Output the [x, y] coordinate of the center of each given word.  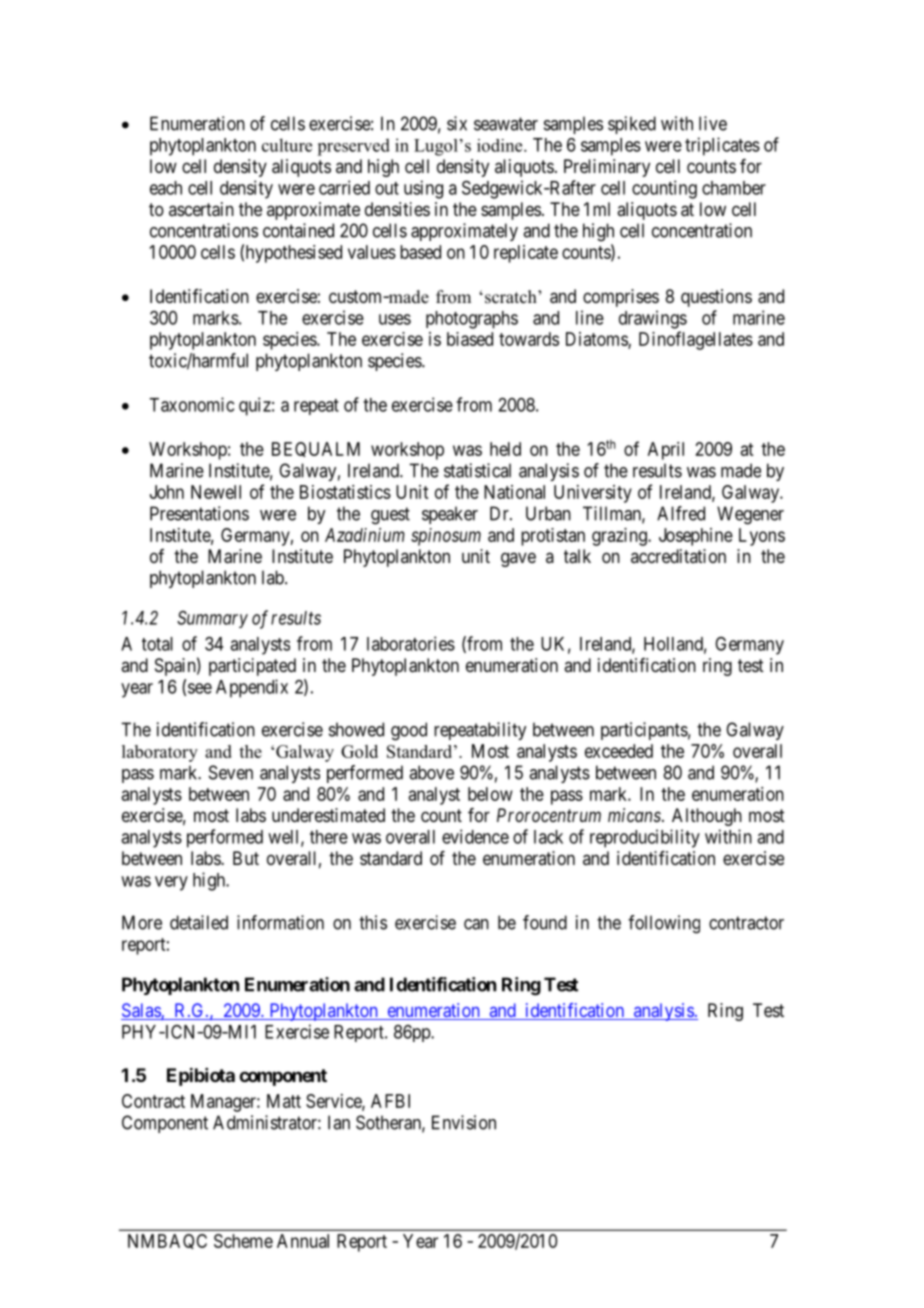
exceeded [619, 751]
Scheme [243, 1241]
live [713, 123]
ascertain [201, 209]
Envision [464, 1122]
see [200, 688]
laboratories [411, 643]
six [457, 123]
